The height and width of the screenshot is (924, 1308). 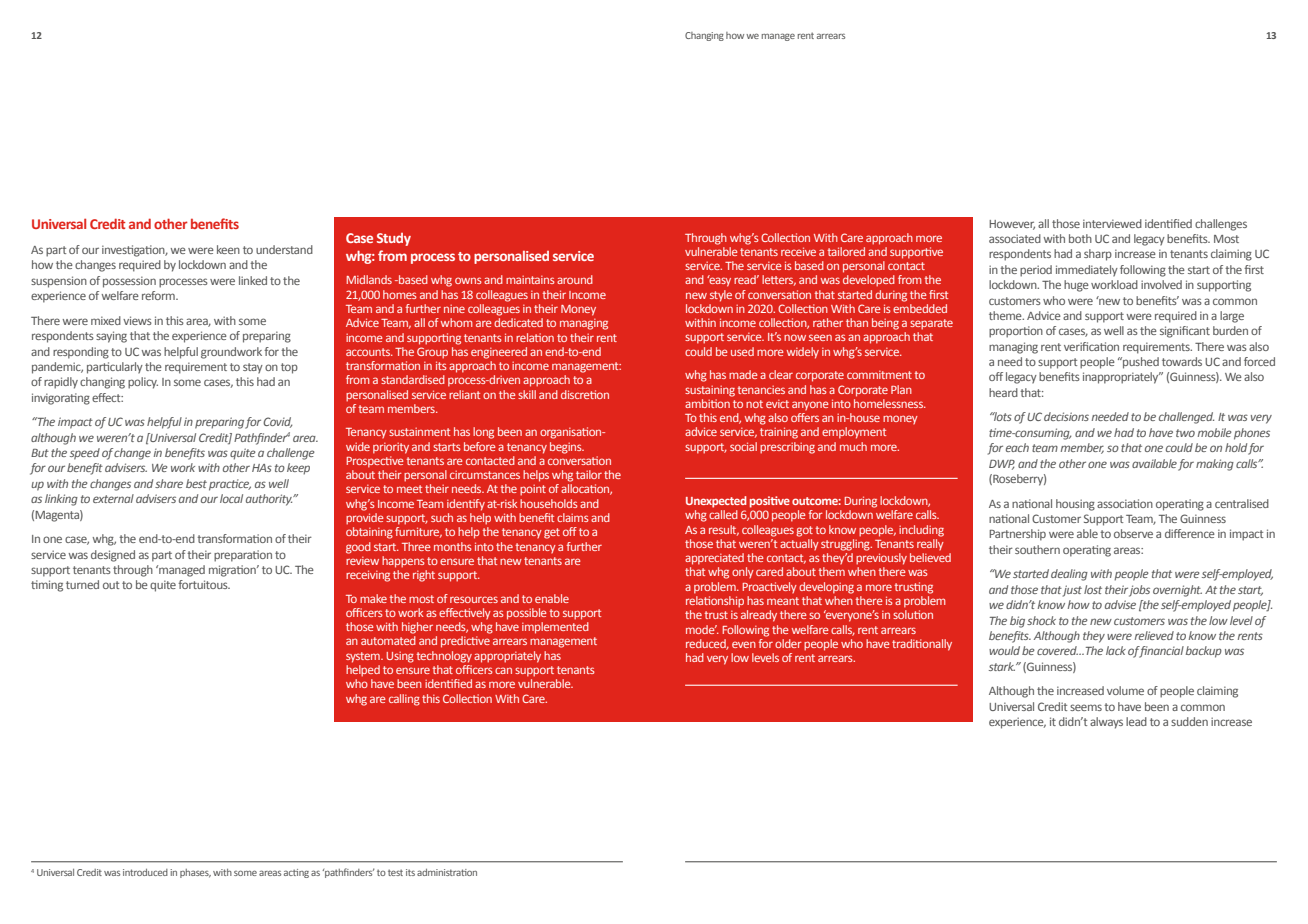 I want to click on speed, so click(x=85, y=454).
